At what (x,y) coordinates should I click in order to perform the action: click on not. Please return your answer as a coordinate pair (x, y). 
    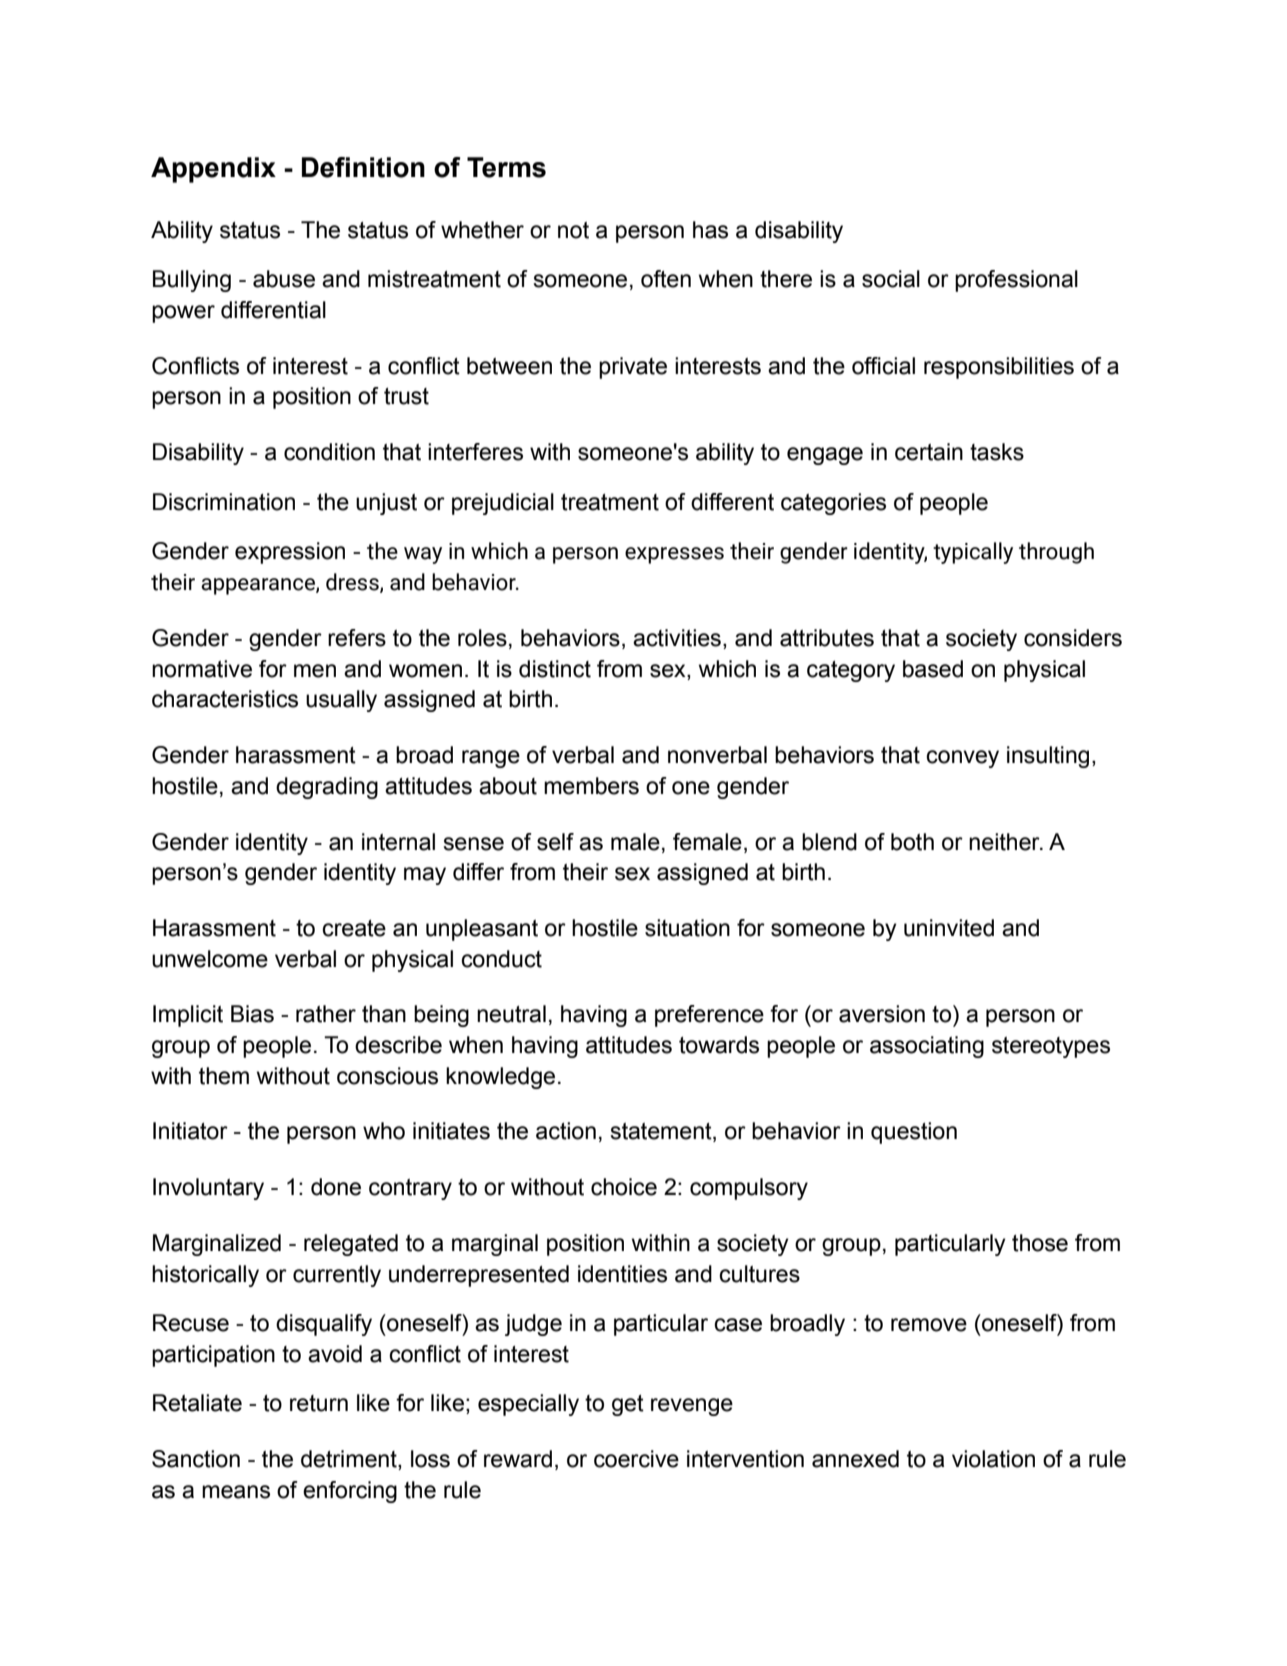
    Looking at the image, I should click on (573, 230).
